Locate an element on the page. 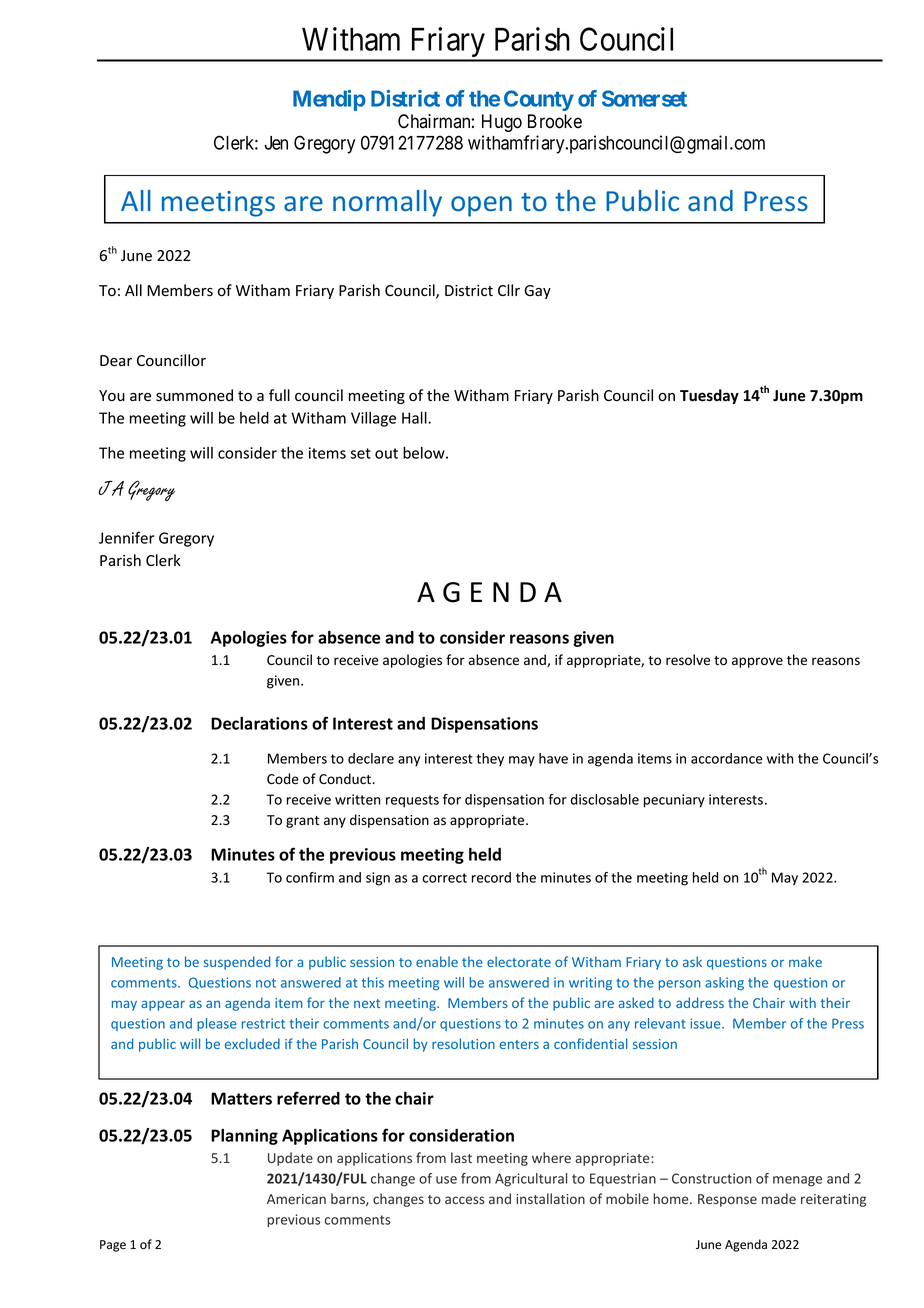  Page is located at coordinates (113, 1246).
